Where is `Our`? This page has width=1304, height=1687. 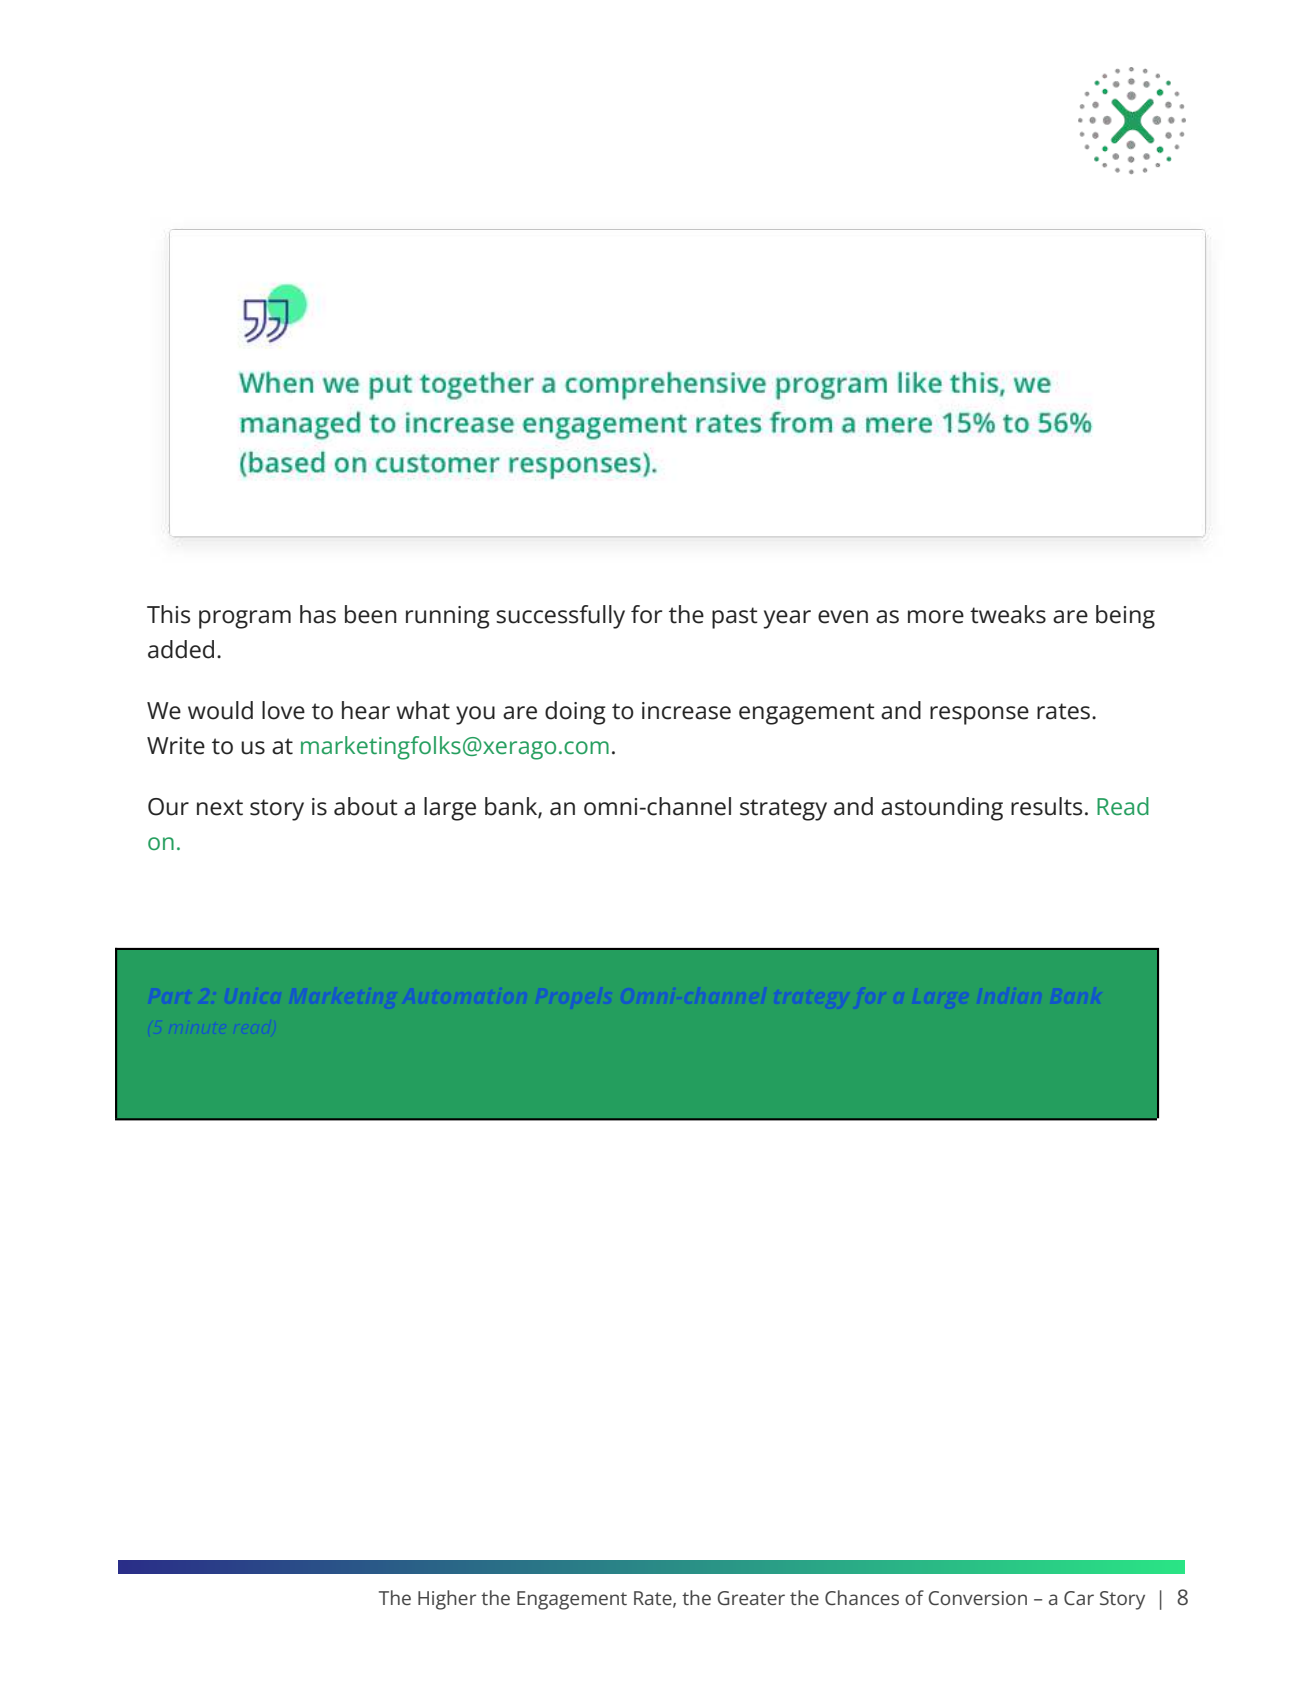 Our is located at coordinates (168, 807).
